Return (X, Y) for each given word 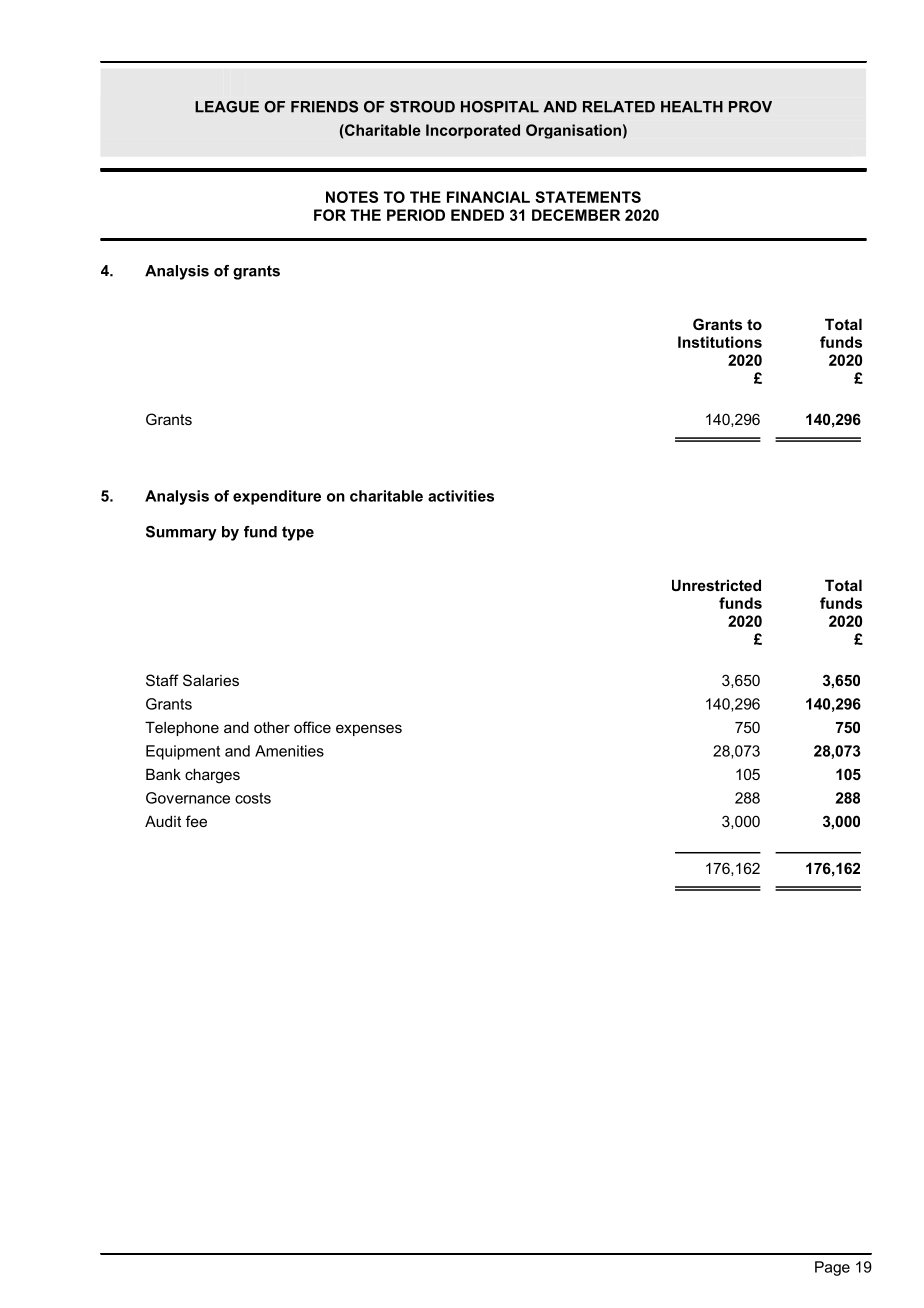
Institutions (720, 342)
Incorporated (473, 131)
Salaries (211, 680)
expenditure (277, 497)
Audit (163, 821)
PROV (750, 107)
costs (253, 798)
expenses (369, 730)
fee (196, 821)
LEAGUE (227, 107)
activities (461, 496)
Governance (188, 798)
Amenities (289, 751)
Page (832, 1268)
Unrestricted (716, 585)
